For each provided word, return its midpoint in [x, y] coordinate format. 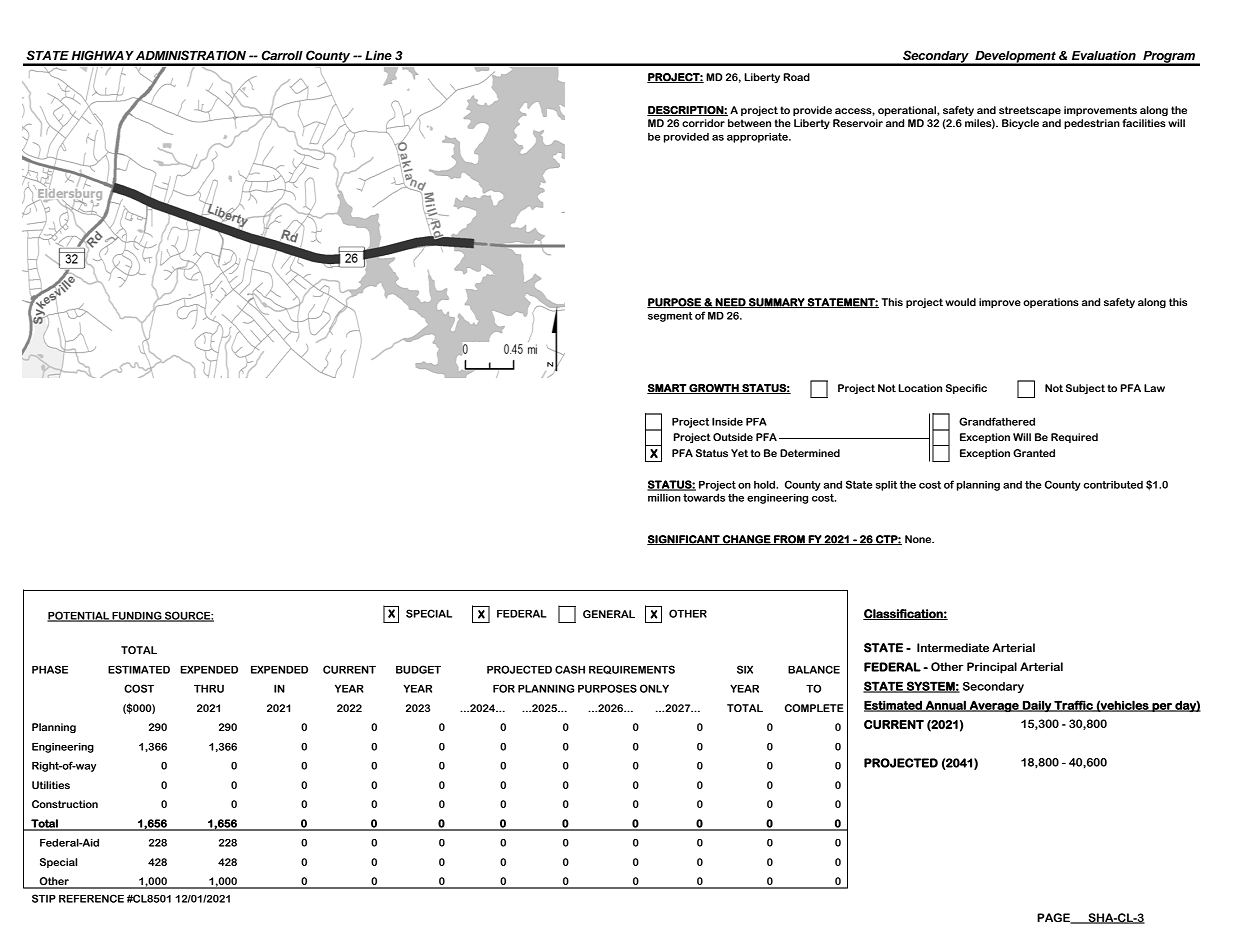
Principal [992, 668]
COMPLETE [814, 708]
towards [704, 497]
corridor [703, 123]
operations [1051, 303]
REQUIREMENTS [632, 669]
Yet [739, 453]
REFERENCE [91, 898]
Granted [1034, 453]
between [749, 123]
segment [670, 317]
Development [1015, 58]
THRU [209, 688]
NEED [731, 303]
